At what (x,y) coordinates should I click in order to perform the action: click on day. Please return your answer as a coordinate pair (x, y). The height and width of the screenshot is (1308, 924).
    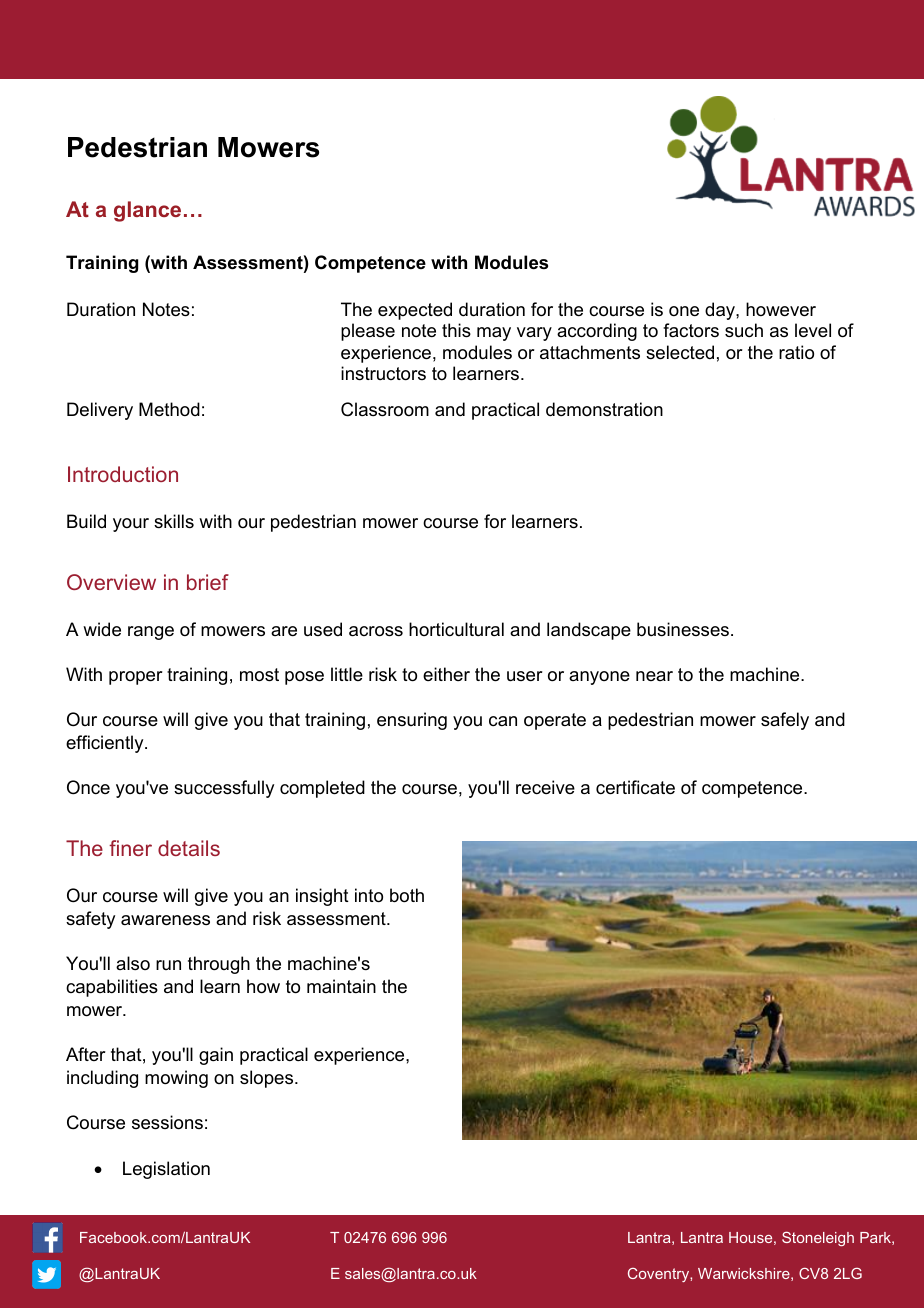
    Looking at the image, I should click on (721, 311).
